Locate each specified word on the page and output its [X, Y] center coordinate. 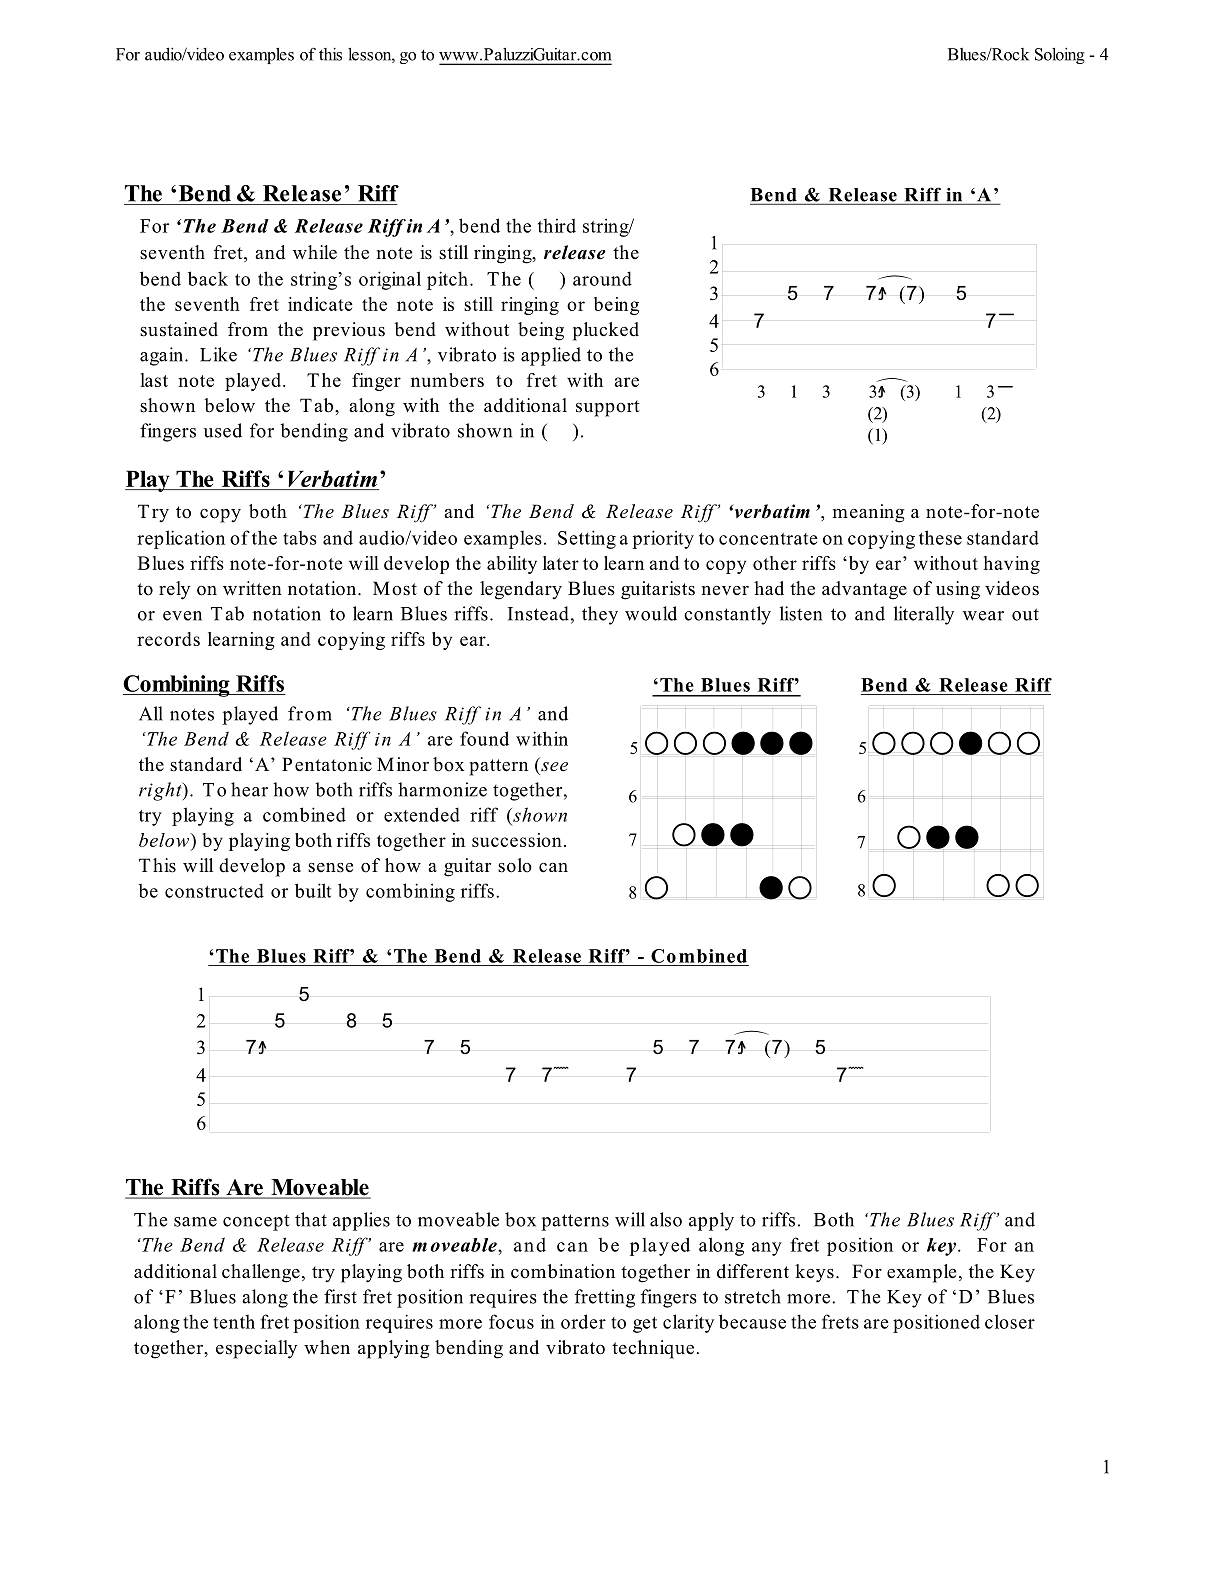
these [940, 537]
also [666, 1219]
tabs [300, 537]
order [583, 1321]
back [208, 278]
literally [924, 615]
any [767, 1249]
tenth [234, 1322]
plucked [606, 331]
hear [249, 789]
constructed [214, 890]
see [554, 766]
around [602, 278]
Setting [587, 539]
